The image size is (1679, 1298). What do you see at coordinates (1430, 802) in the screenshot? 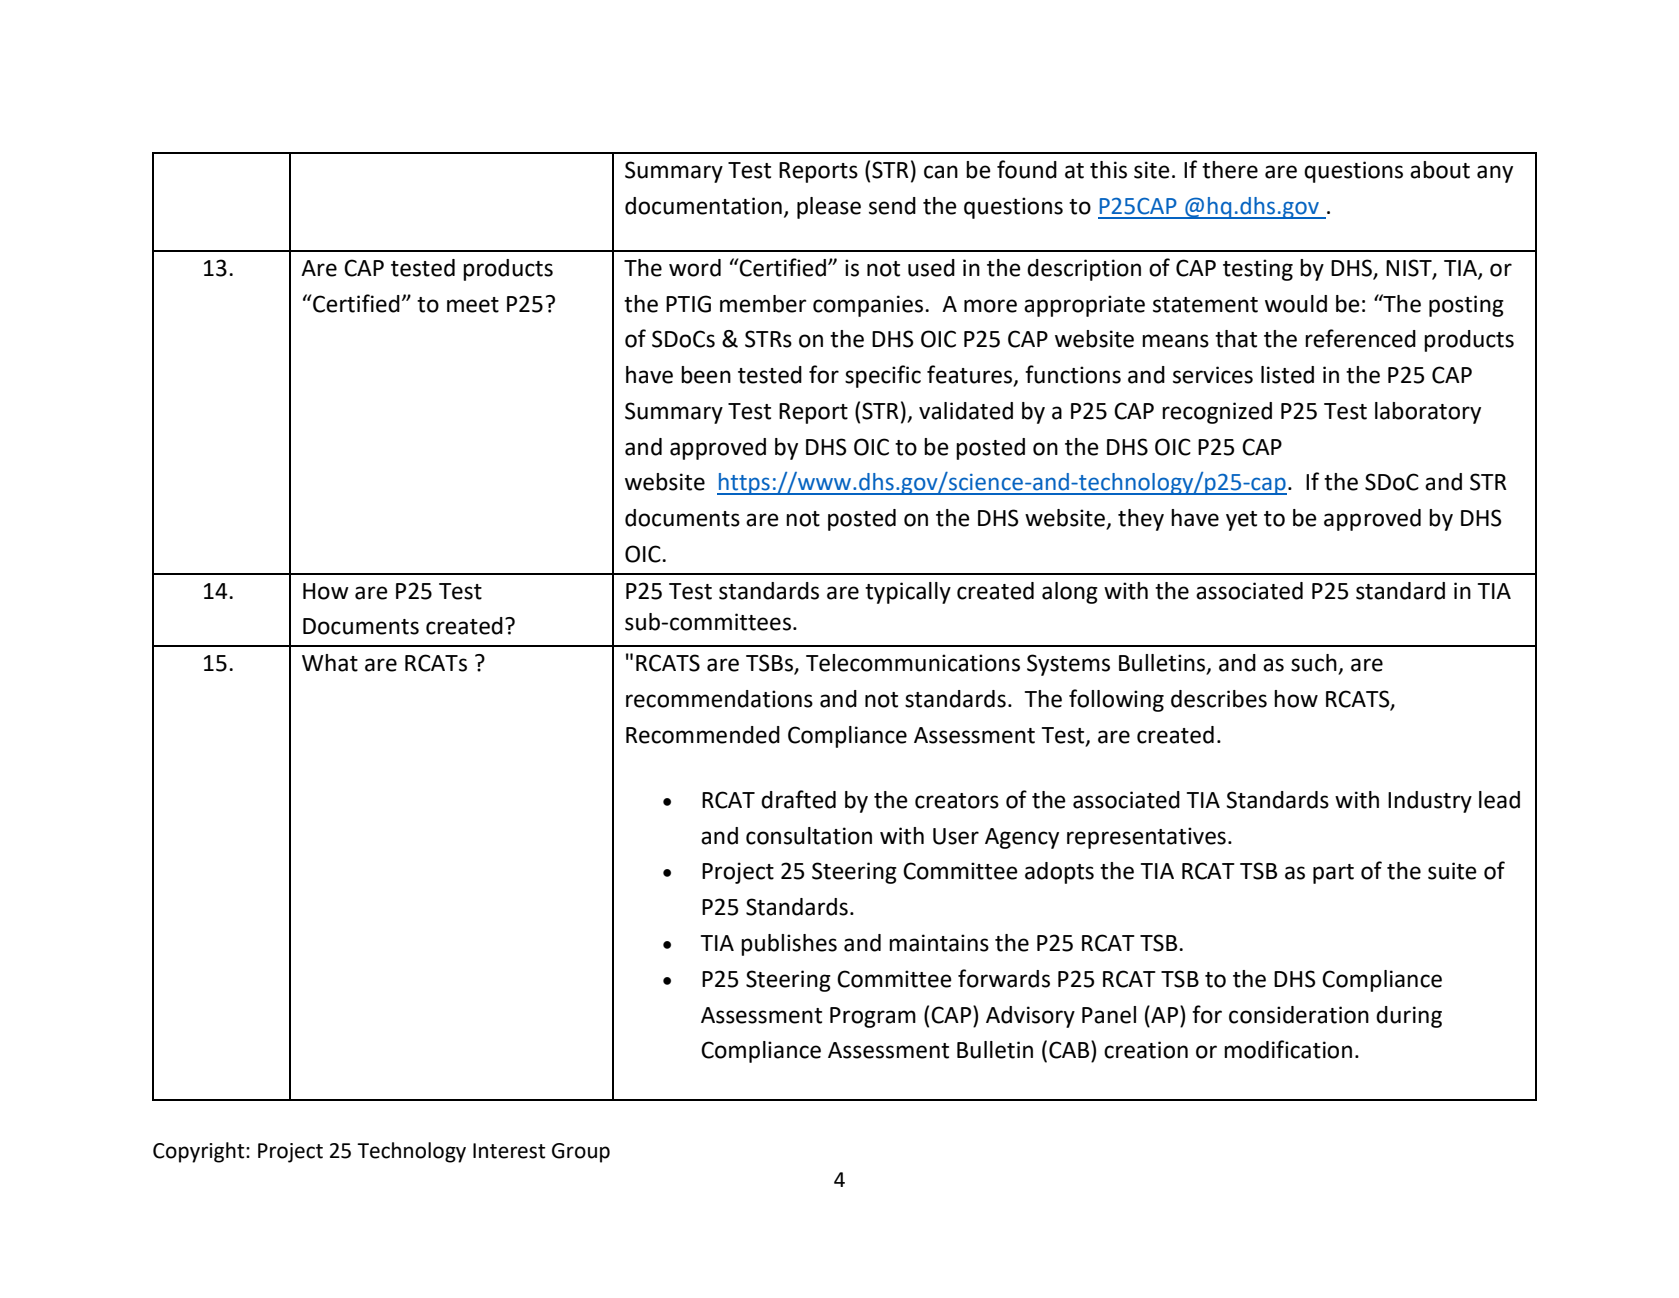
I see `Industry` at bounding box center [1430, 802].
